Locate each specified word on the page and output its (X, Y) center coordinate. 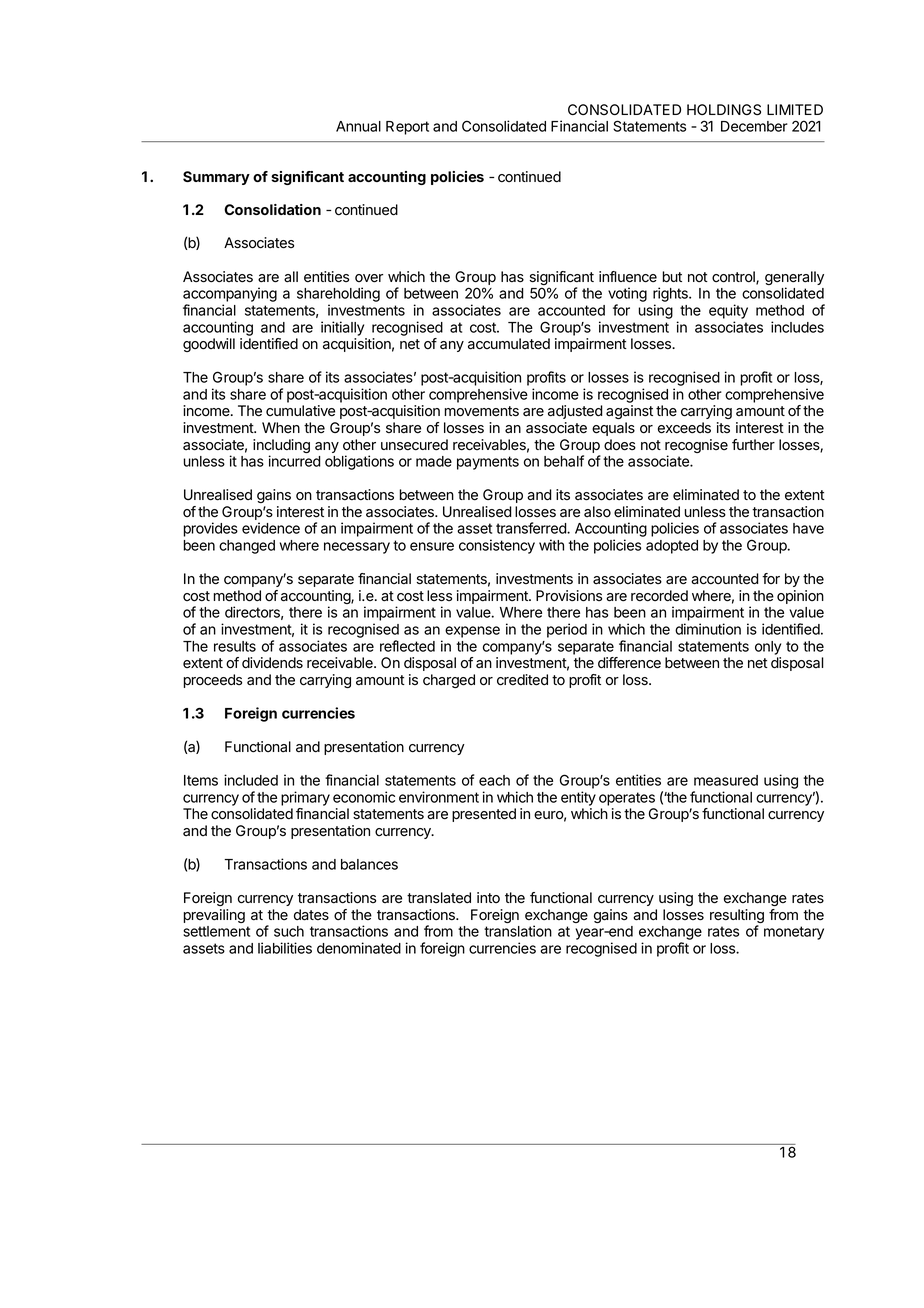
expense (472, 632)
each (494, 780)
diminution (708, 629)
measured (726, 780)
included (251, 780)
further (753, 445)
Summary (216, 178)
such (289, 931)
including (281, 447)
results (235, 646)
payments (488, 463)
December (754, 126)
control (734, 278)
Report (407, 128)
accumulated (509, 344)
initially (342, 328)
